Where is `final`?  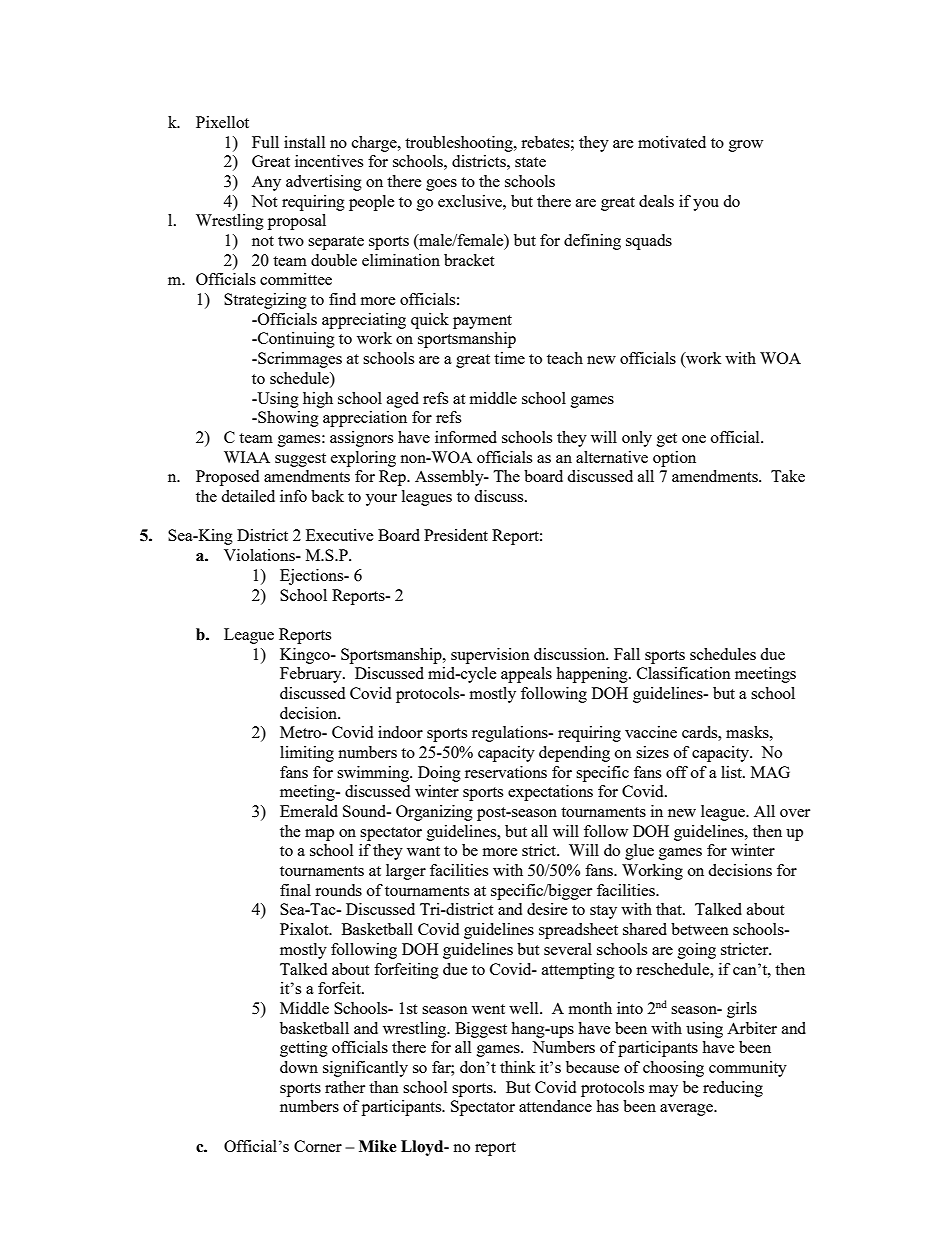 final is located at coordinates (295, 890).
